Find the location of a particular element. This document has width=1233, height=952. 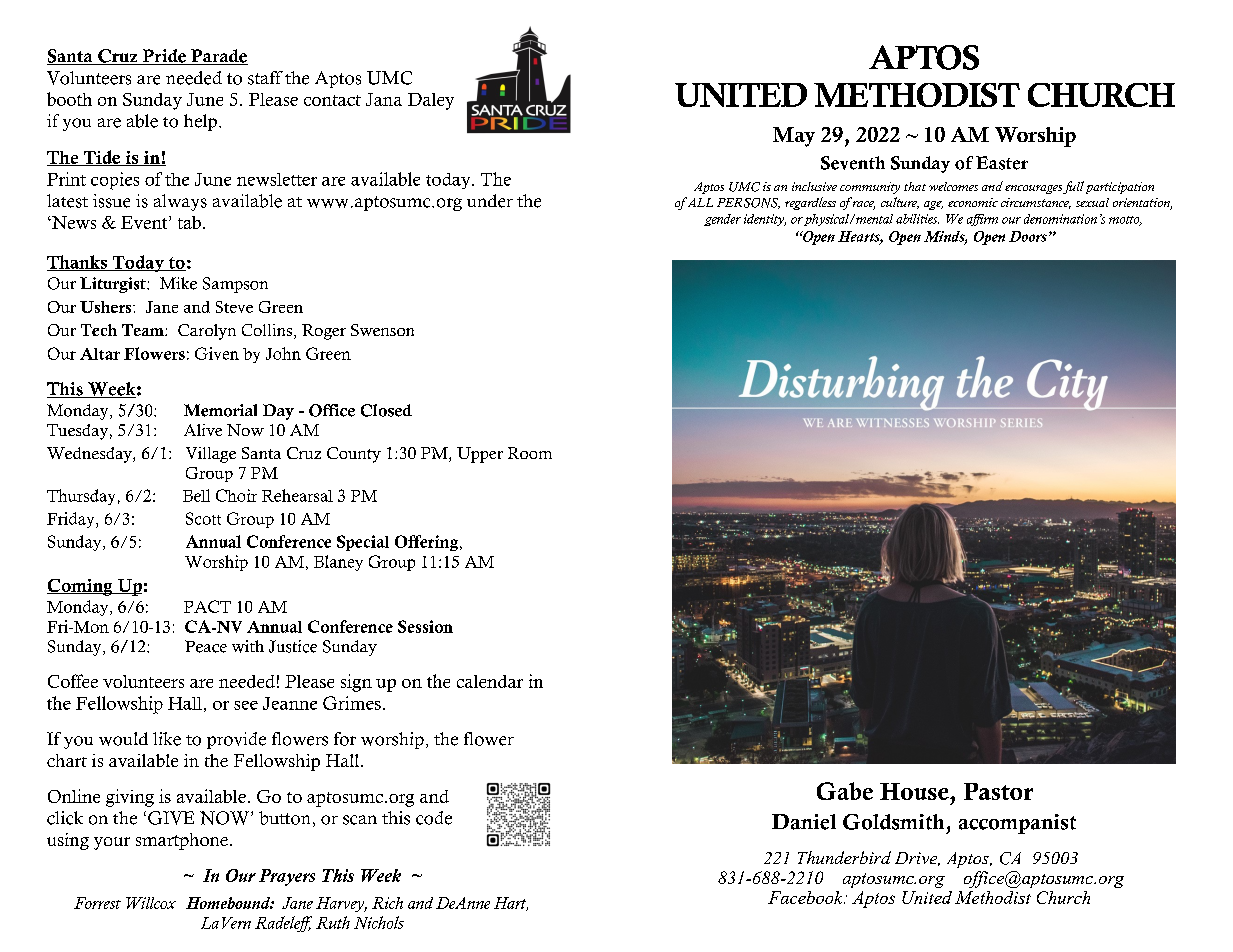

Pastor is located at coordinates (998, 791).
